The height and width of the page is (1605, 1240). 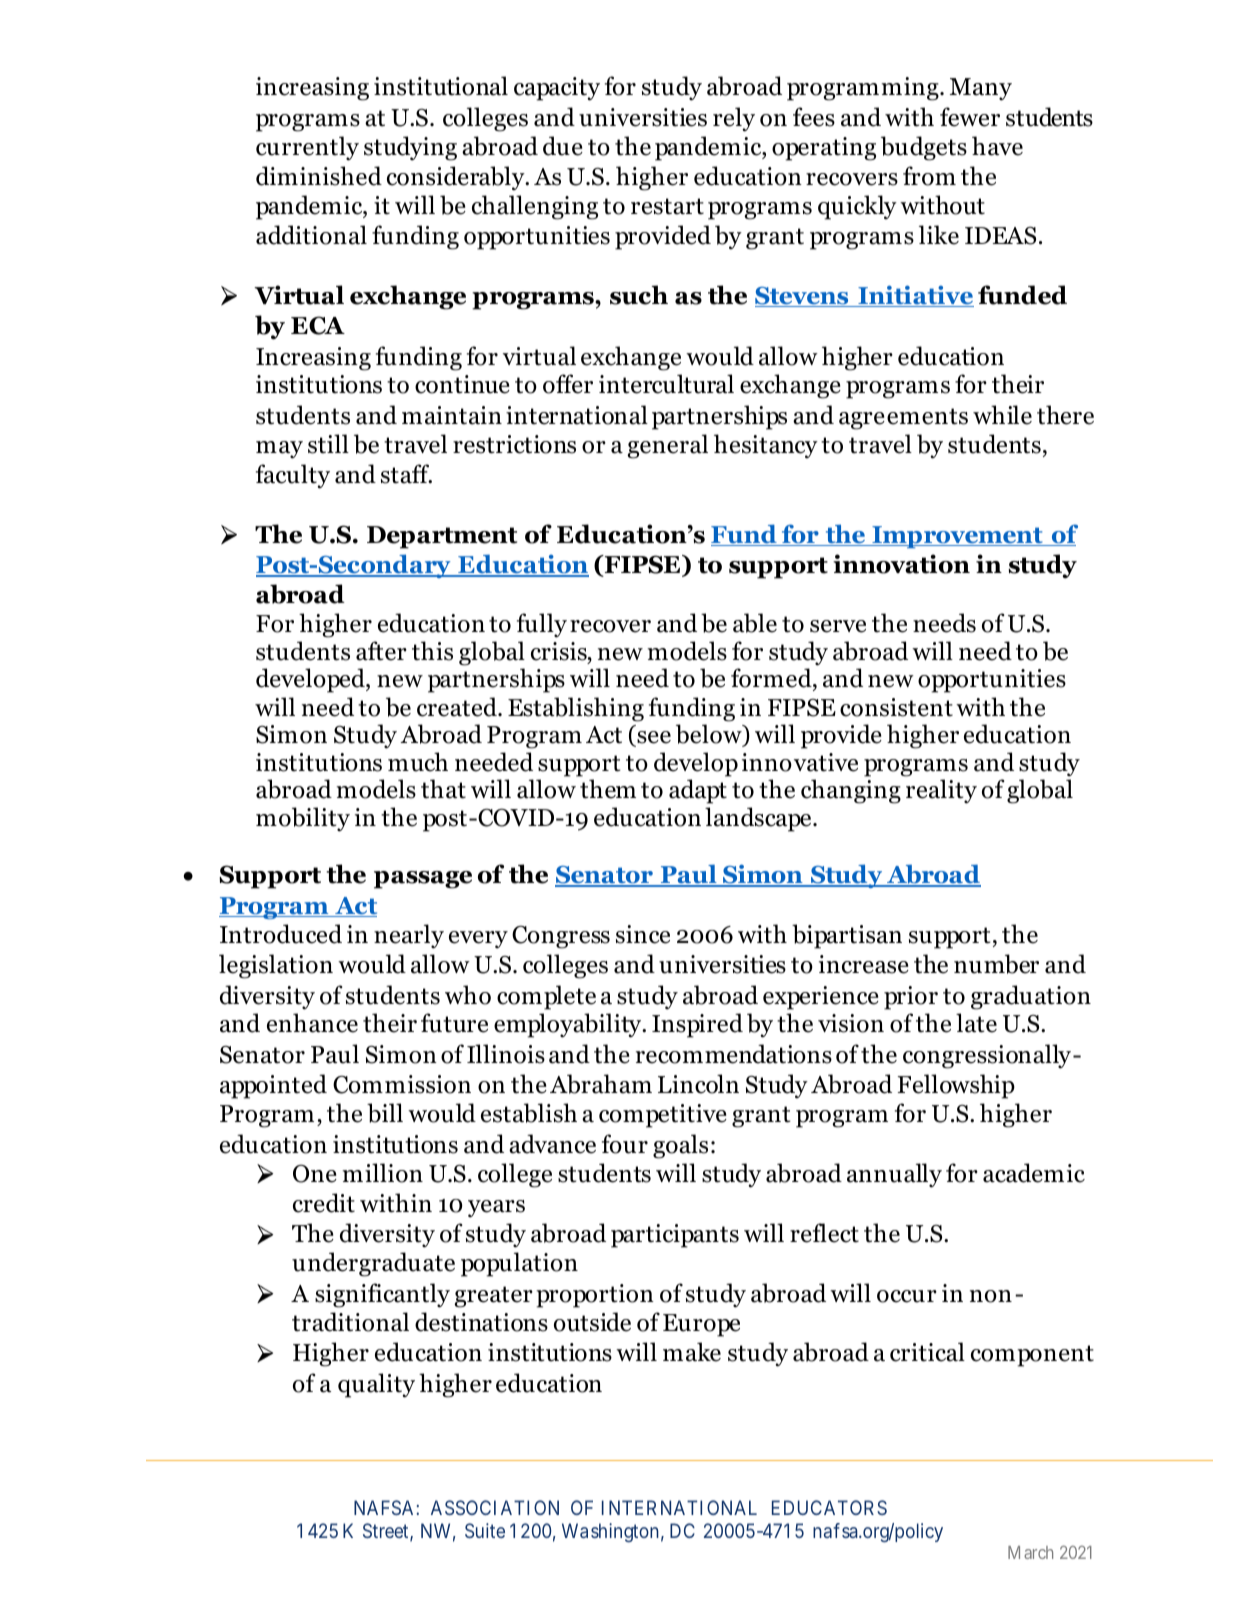 I want to click on Suite, so click(x=485, y=1530).
